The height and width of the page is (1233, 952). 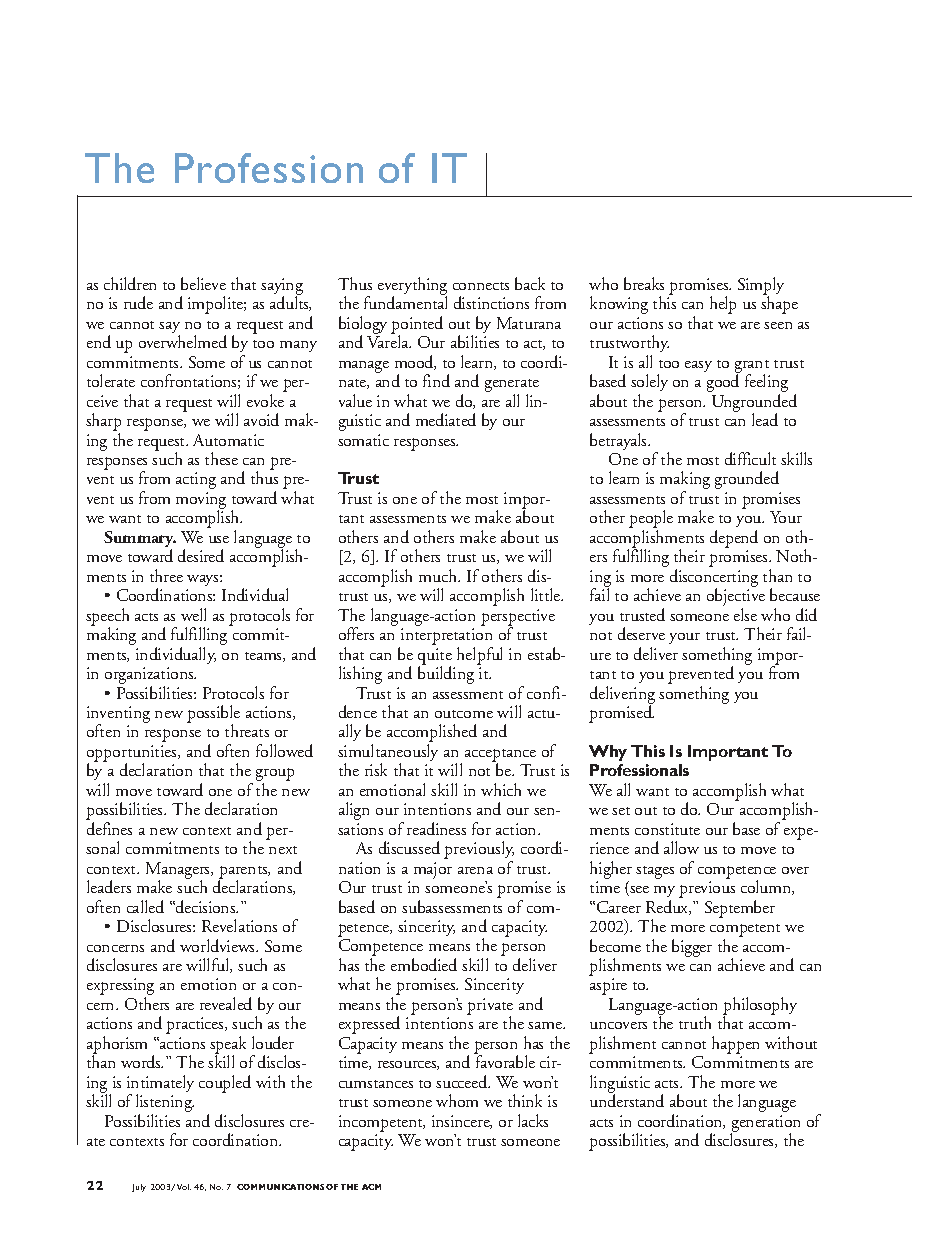 I want to click on ACM, so click(x=371, y=1187).
